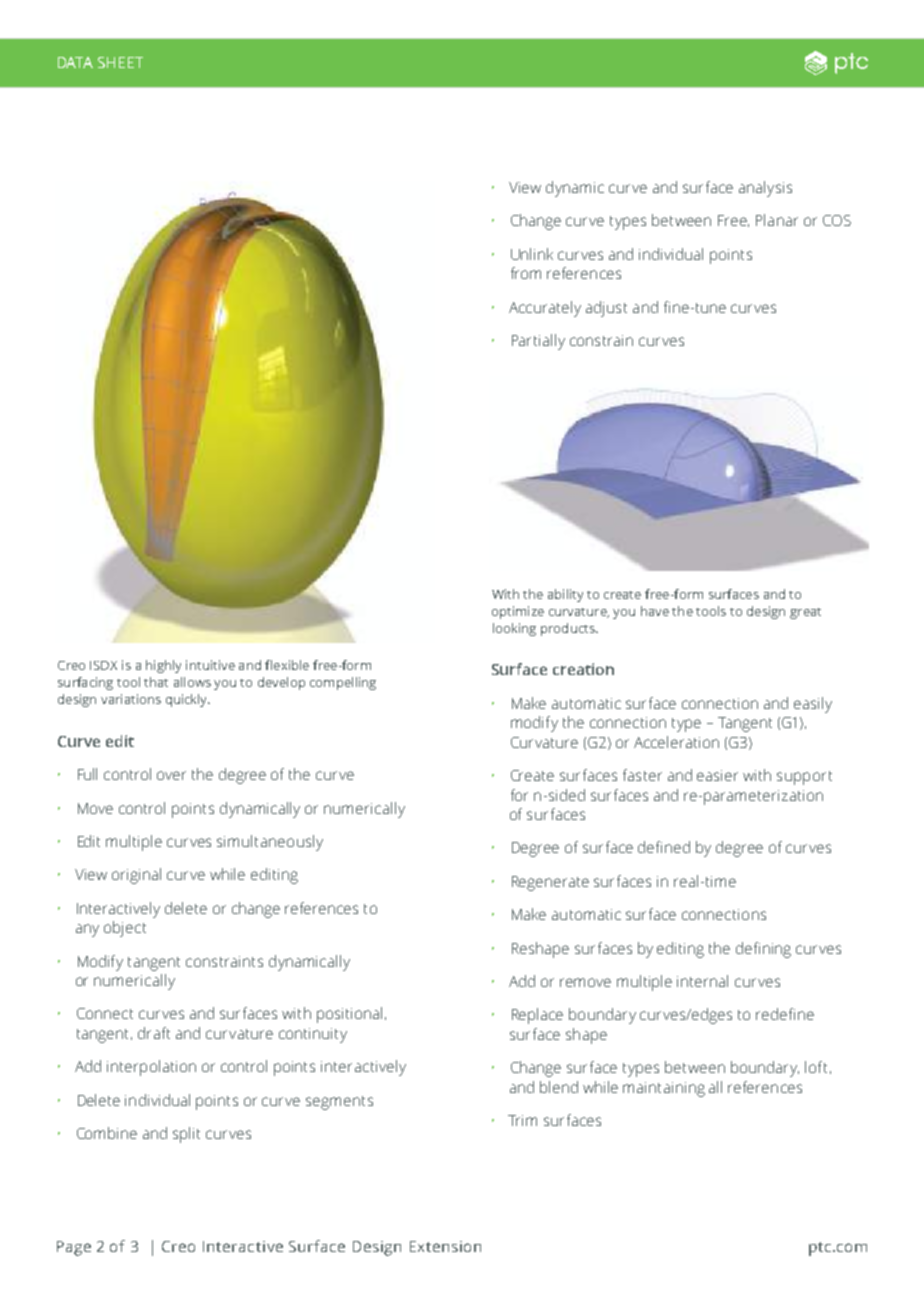 The image size is (924, 1308). Describe the element at coordinates (74, 1248) in the screenshot. I see `Page` at that location.
